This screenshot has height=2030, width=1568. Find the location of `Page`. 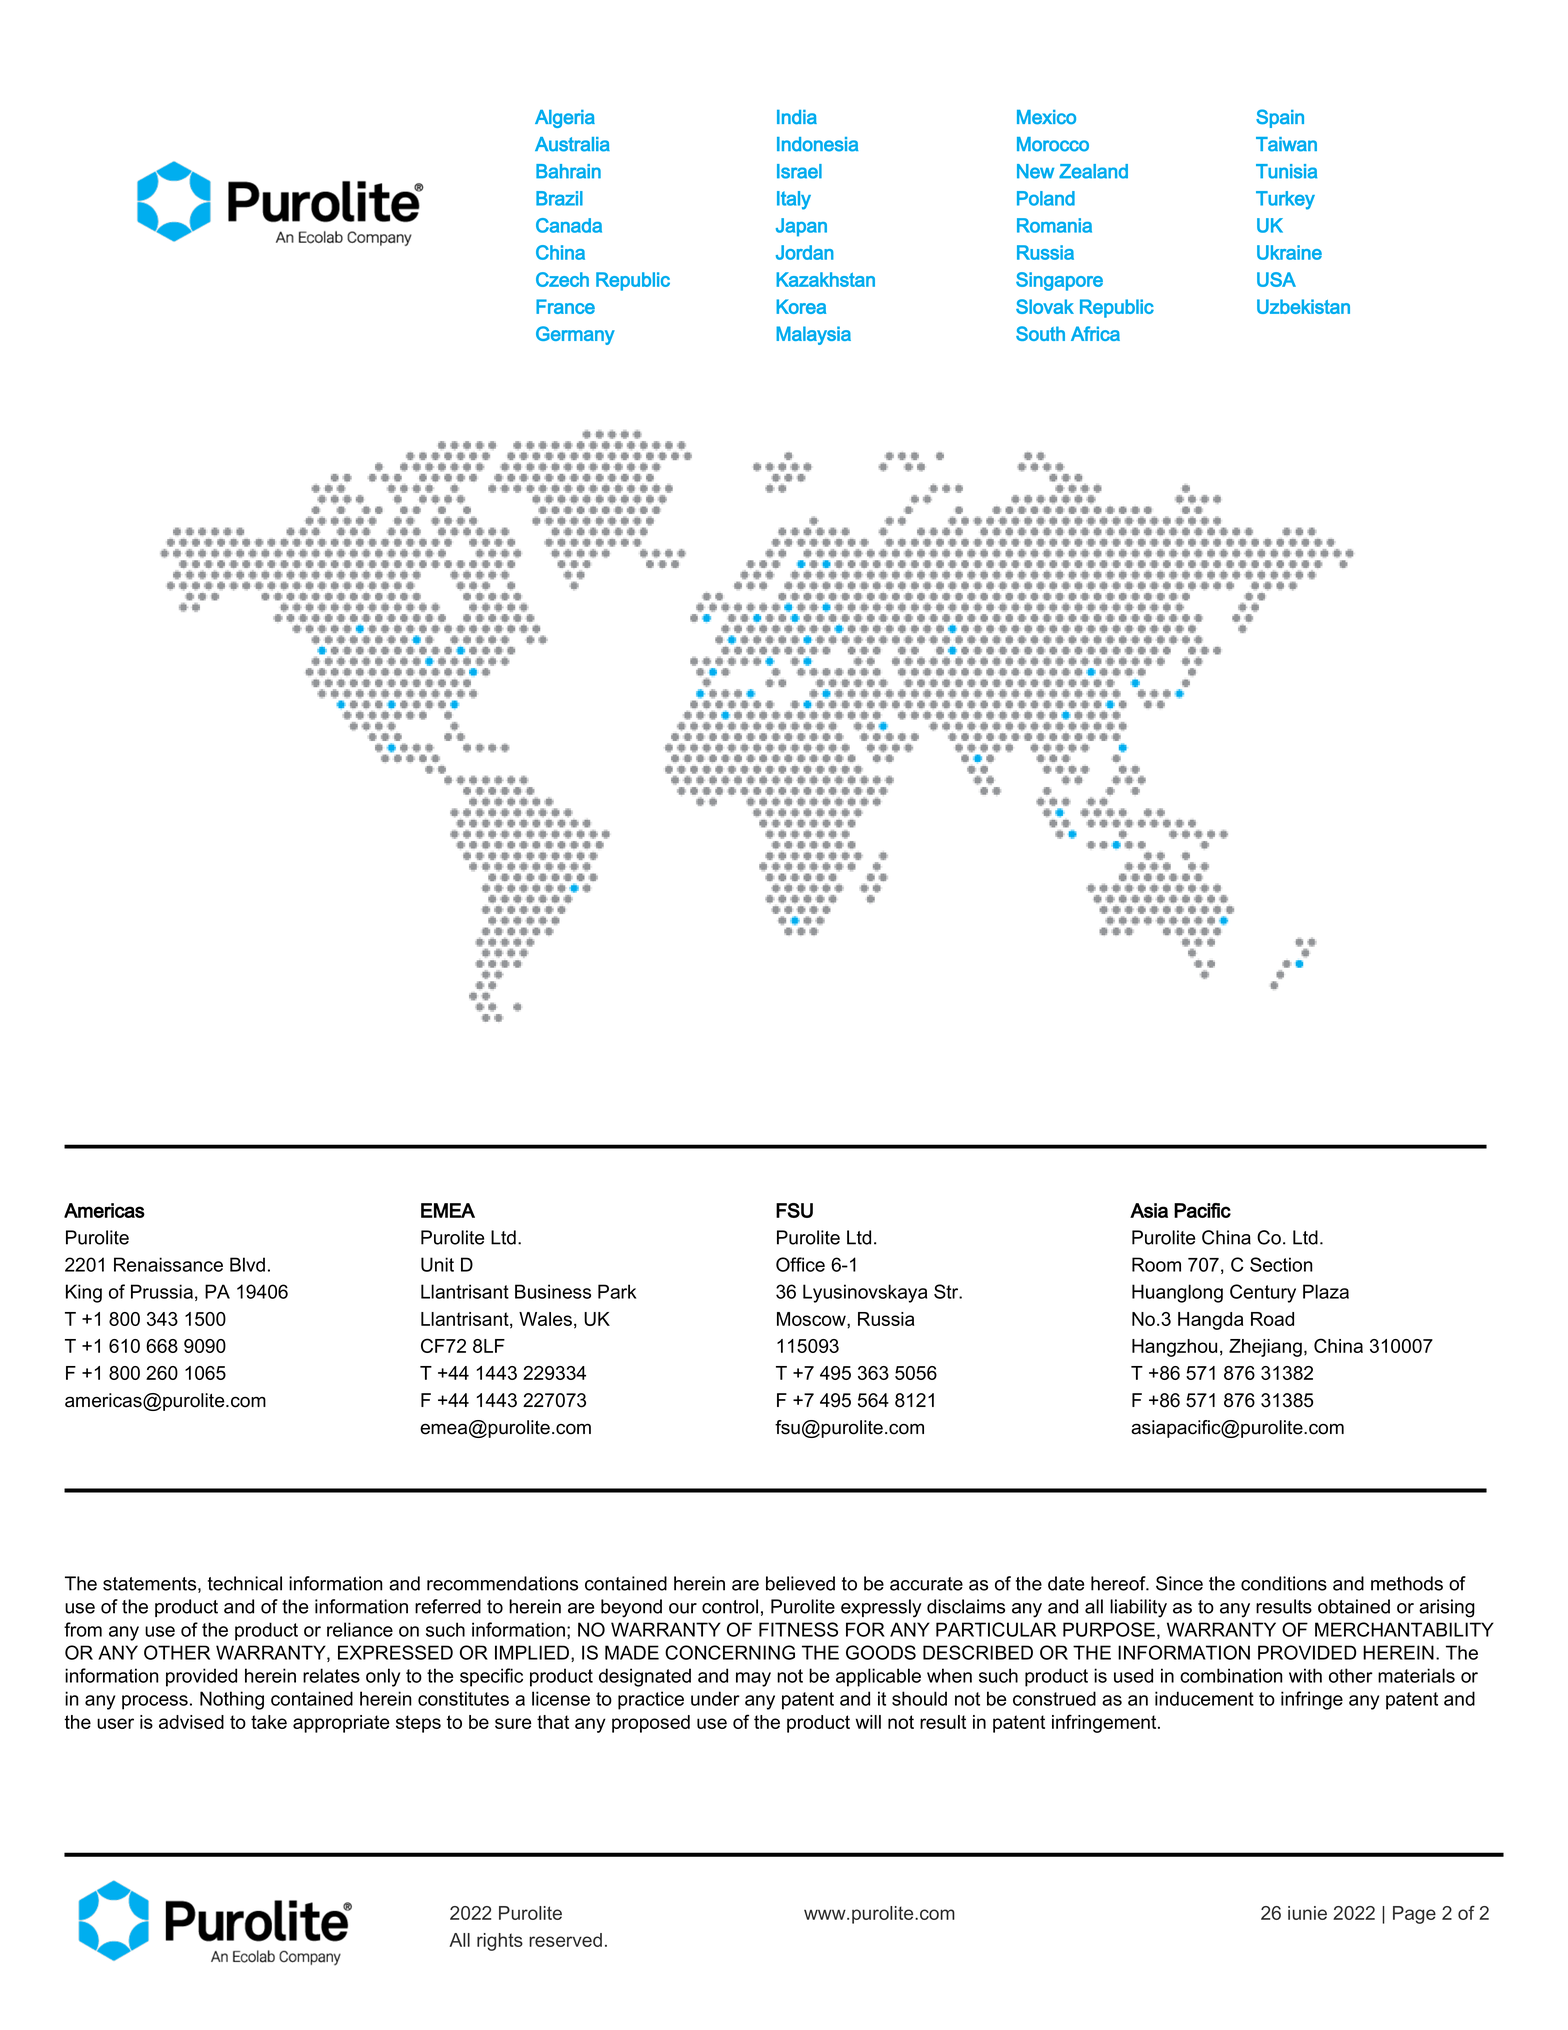

Page is located at coordinates (1414, 1915).
